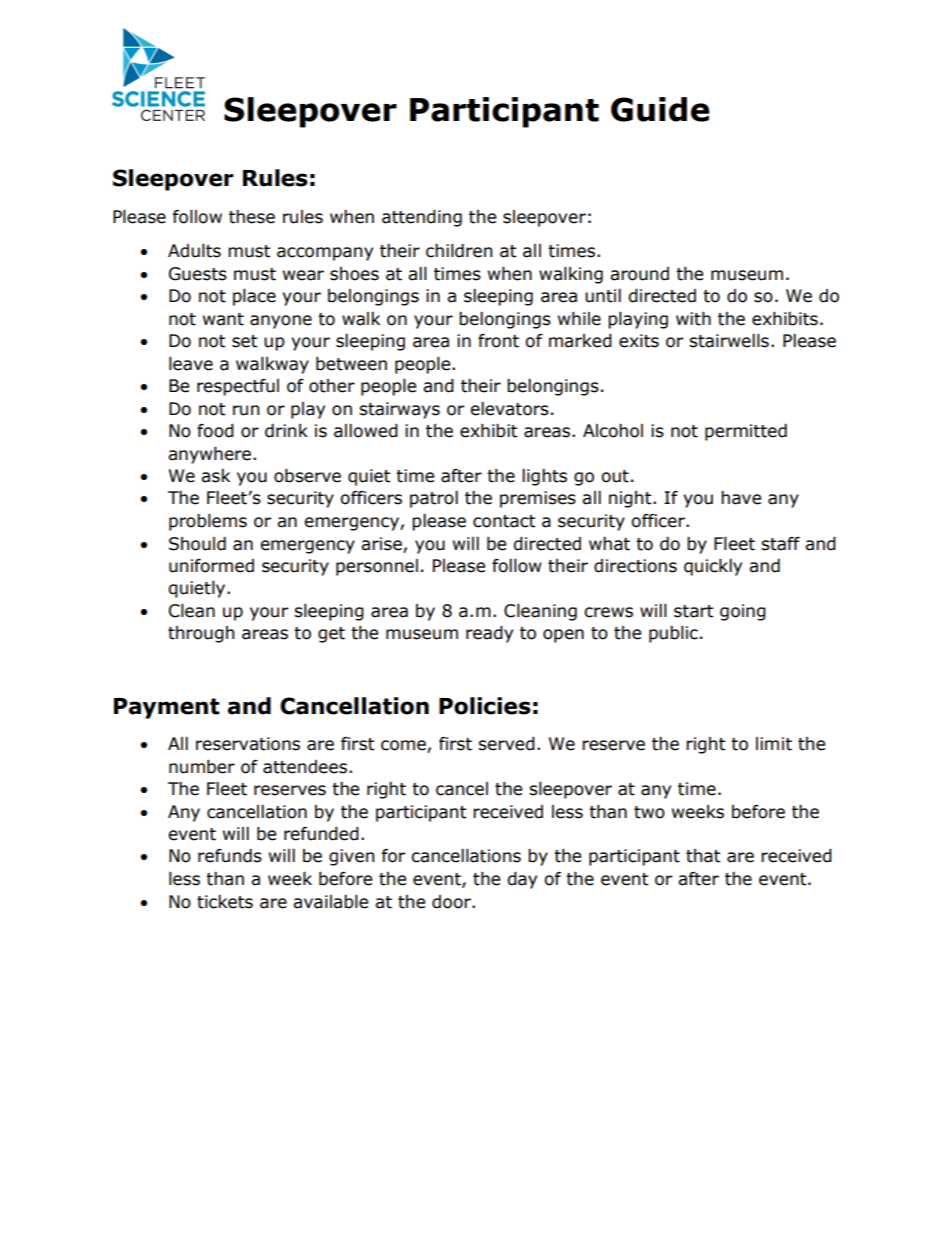 This screenshot has width=952, height=1233. Describe the element at coordinates (673, 634) in the screenshot. I see `public` at that location.
